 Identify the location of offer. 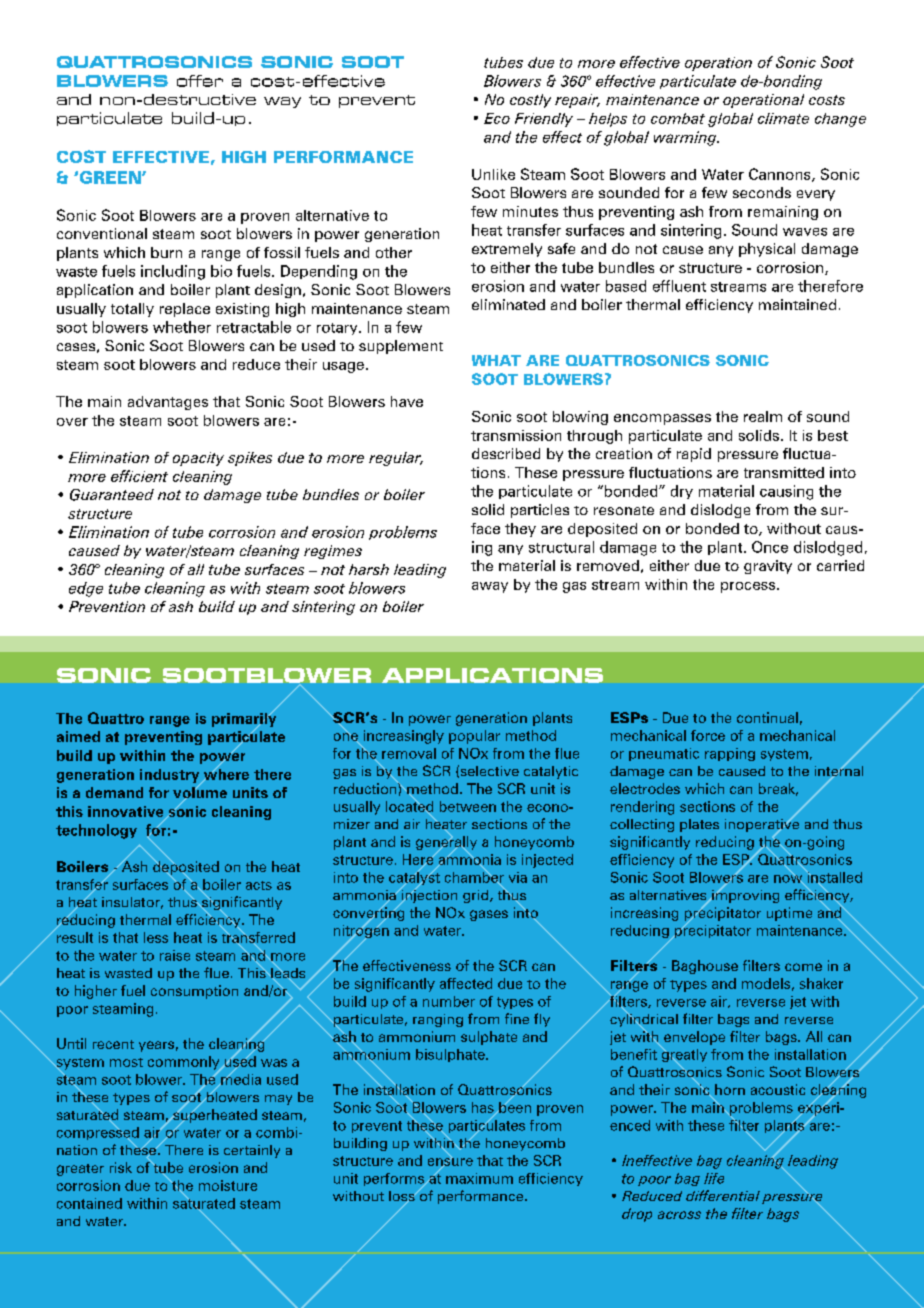
(200, 81).
